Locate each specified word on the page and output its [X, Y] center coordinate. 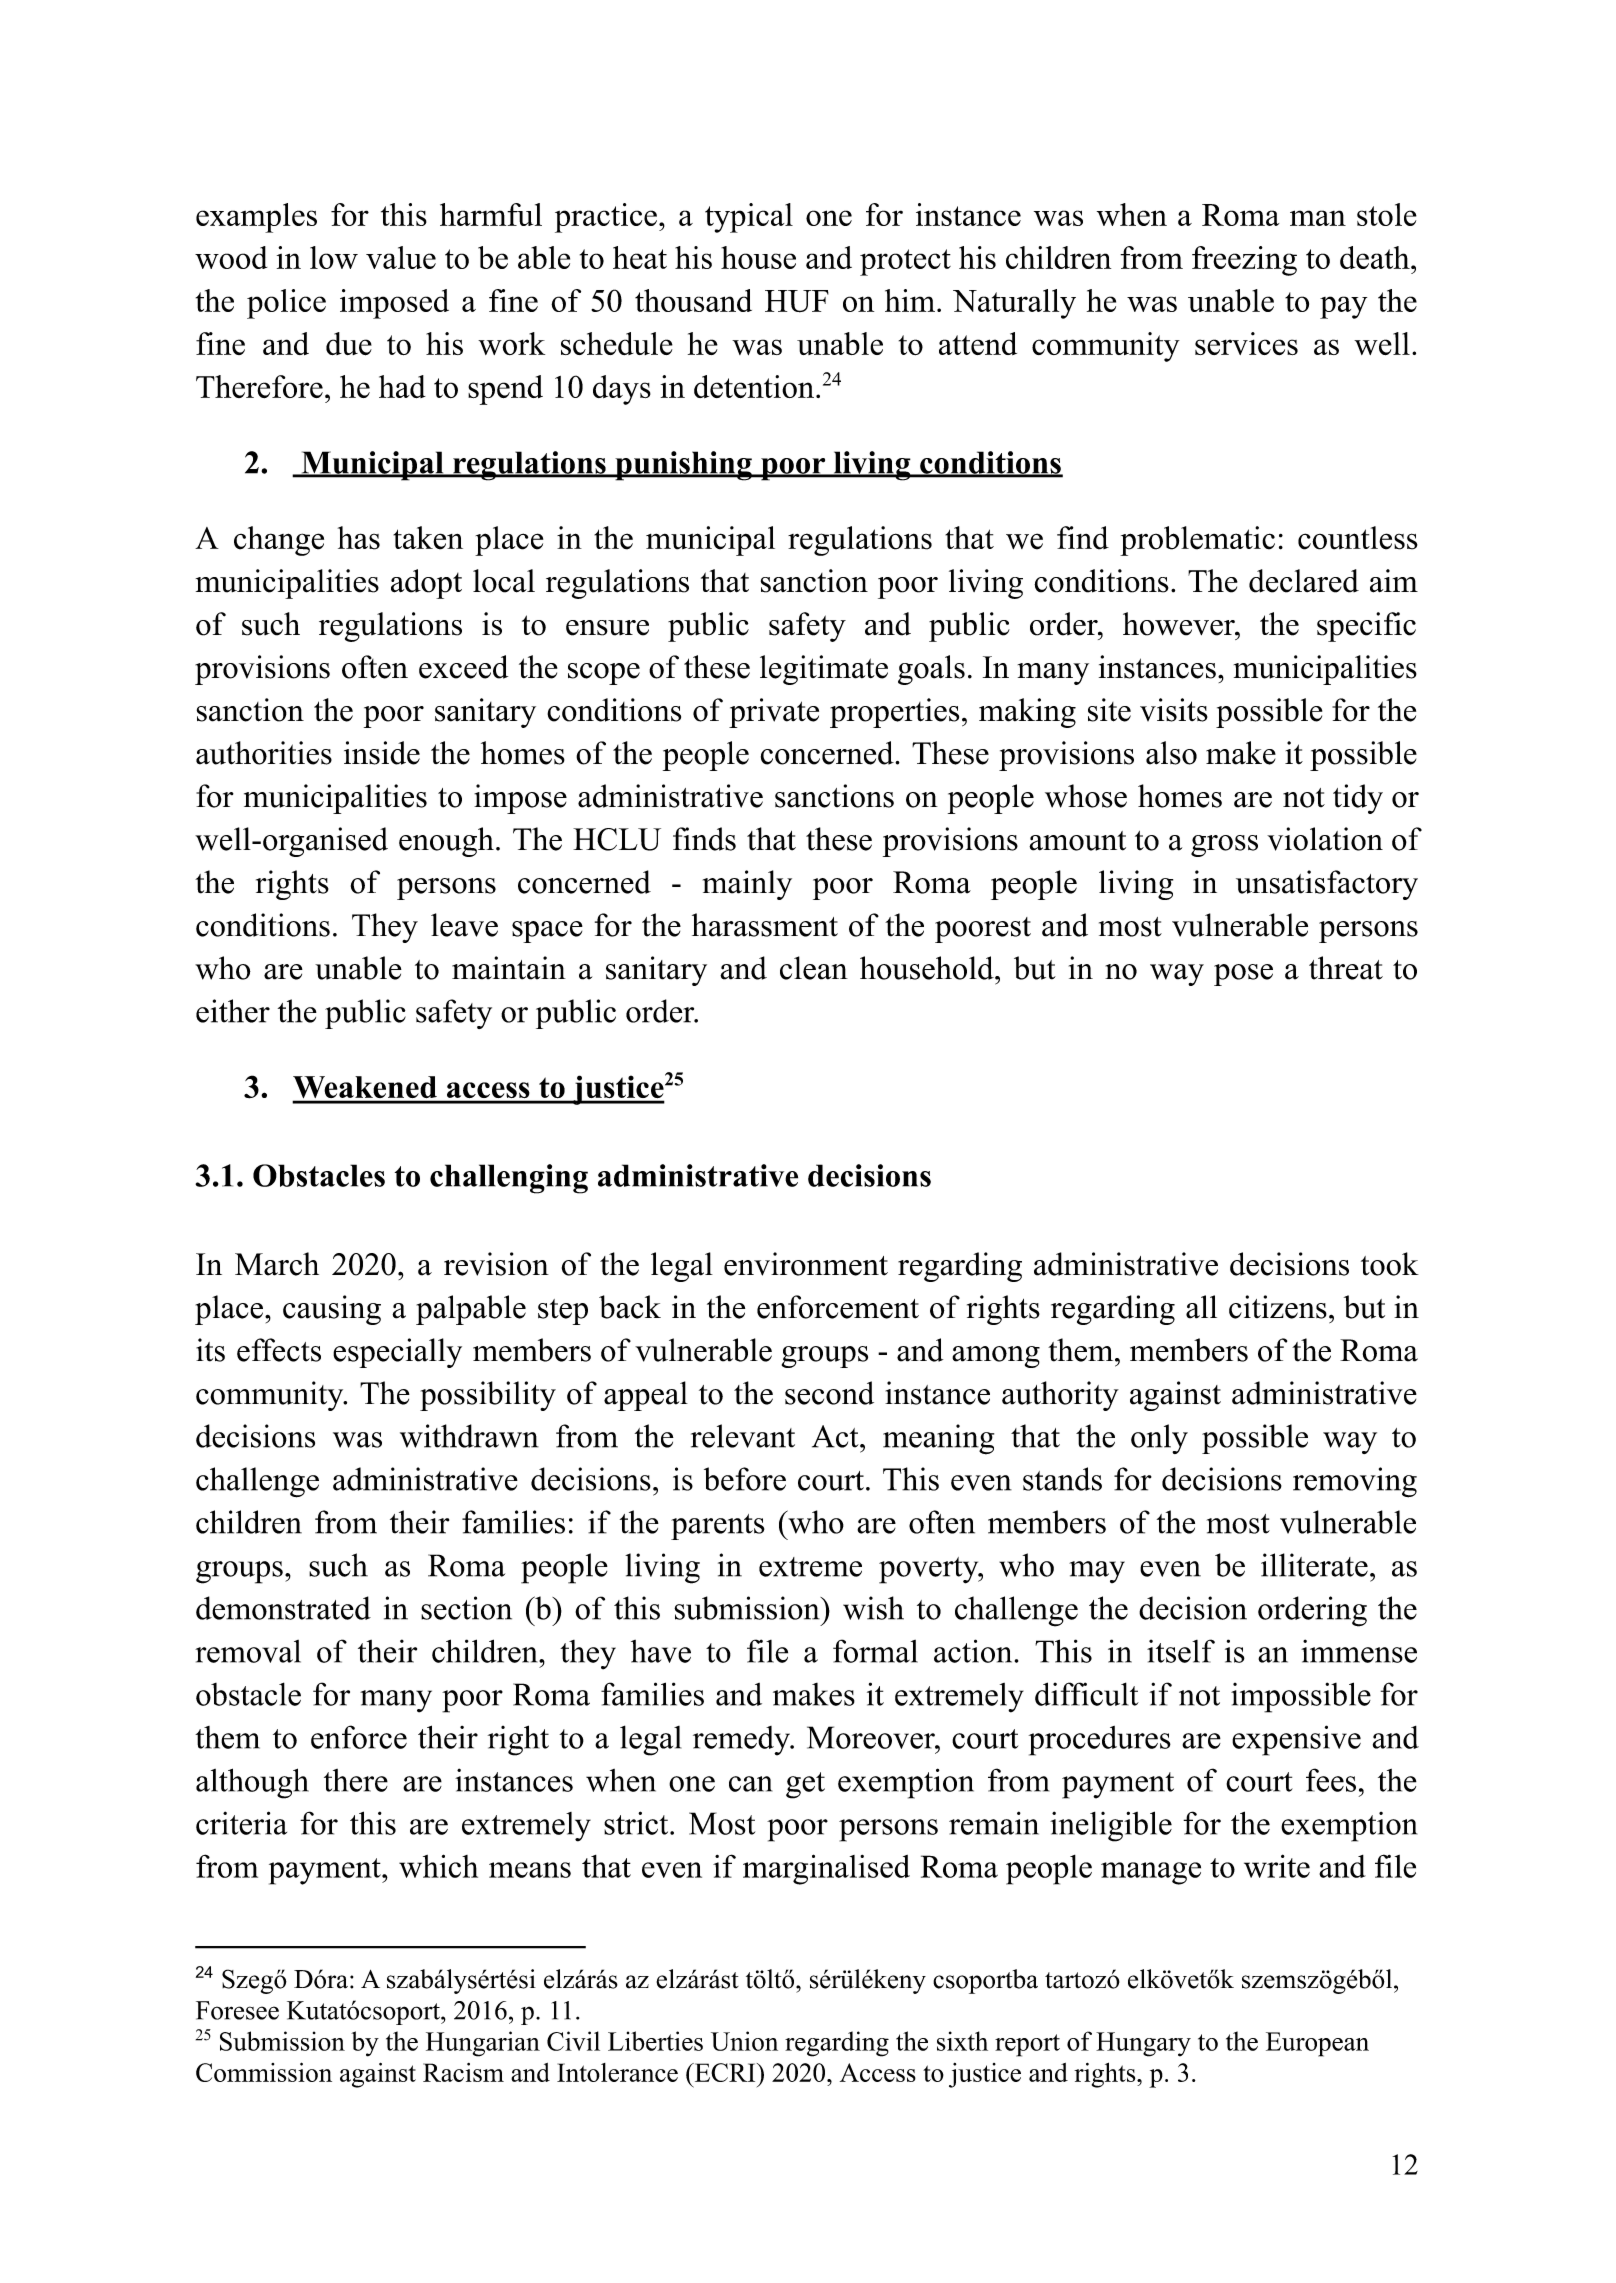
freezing [1244, 261]
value [401, 257]
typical [749, 218]
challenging [509, 1179]
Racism [463, 2072]
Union [744, 2041]
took [1390, 1264]
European [1317, 2044]
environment [806, 1264]
